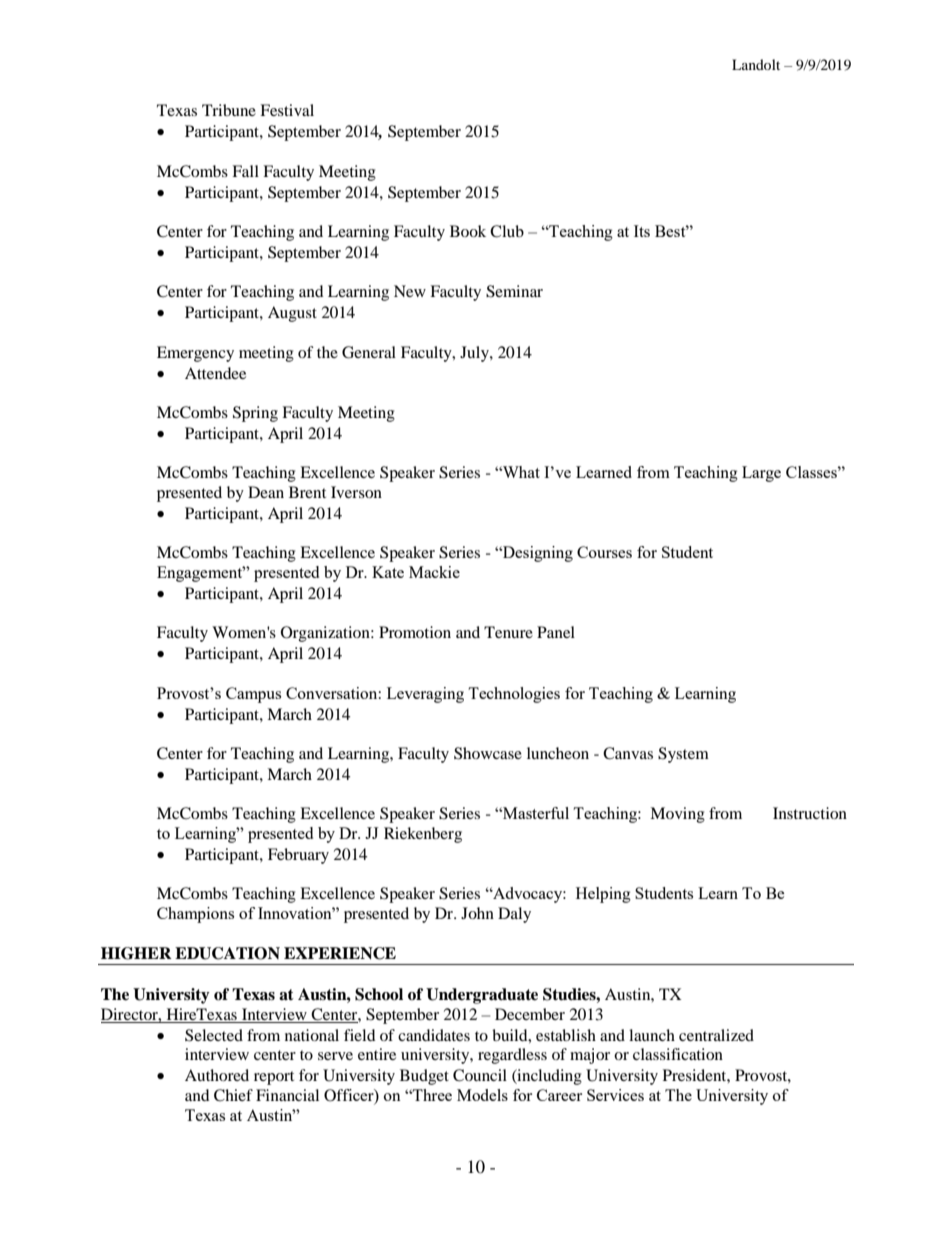 The height and width of the screenshot is (1233, 952). What do you see at coordinates (475, 354) in the screenshot?
I see `July` at bounding box center [475, 354].
